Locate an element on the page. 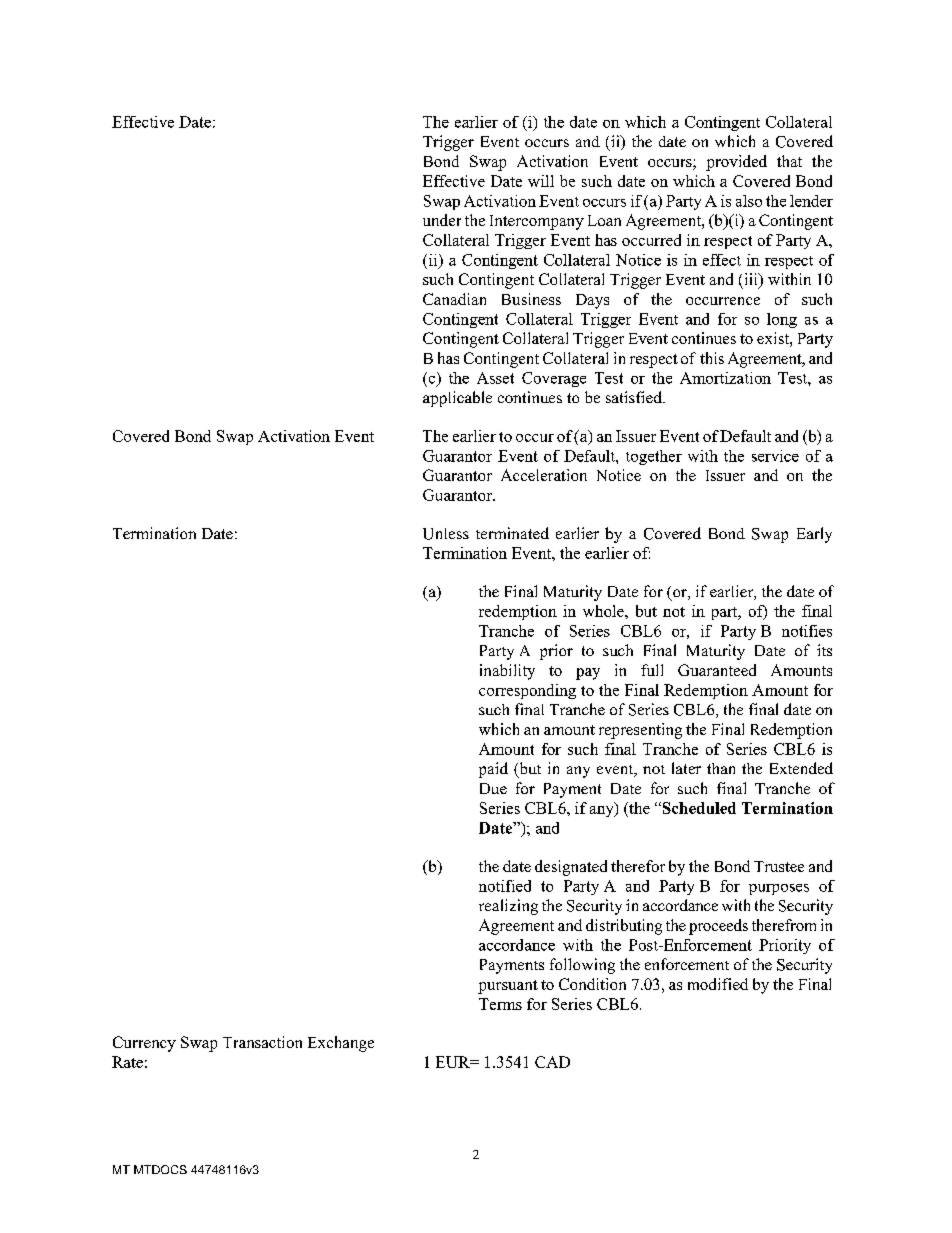 The height and width of the image is (1233, 952). Unless is located at coordinates (446, 534).
